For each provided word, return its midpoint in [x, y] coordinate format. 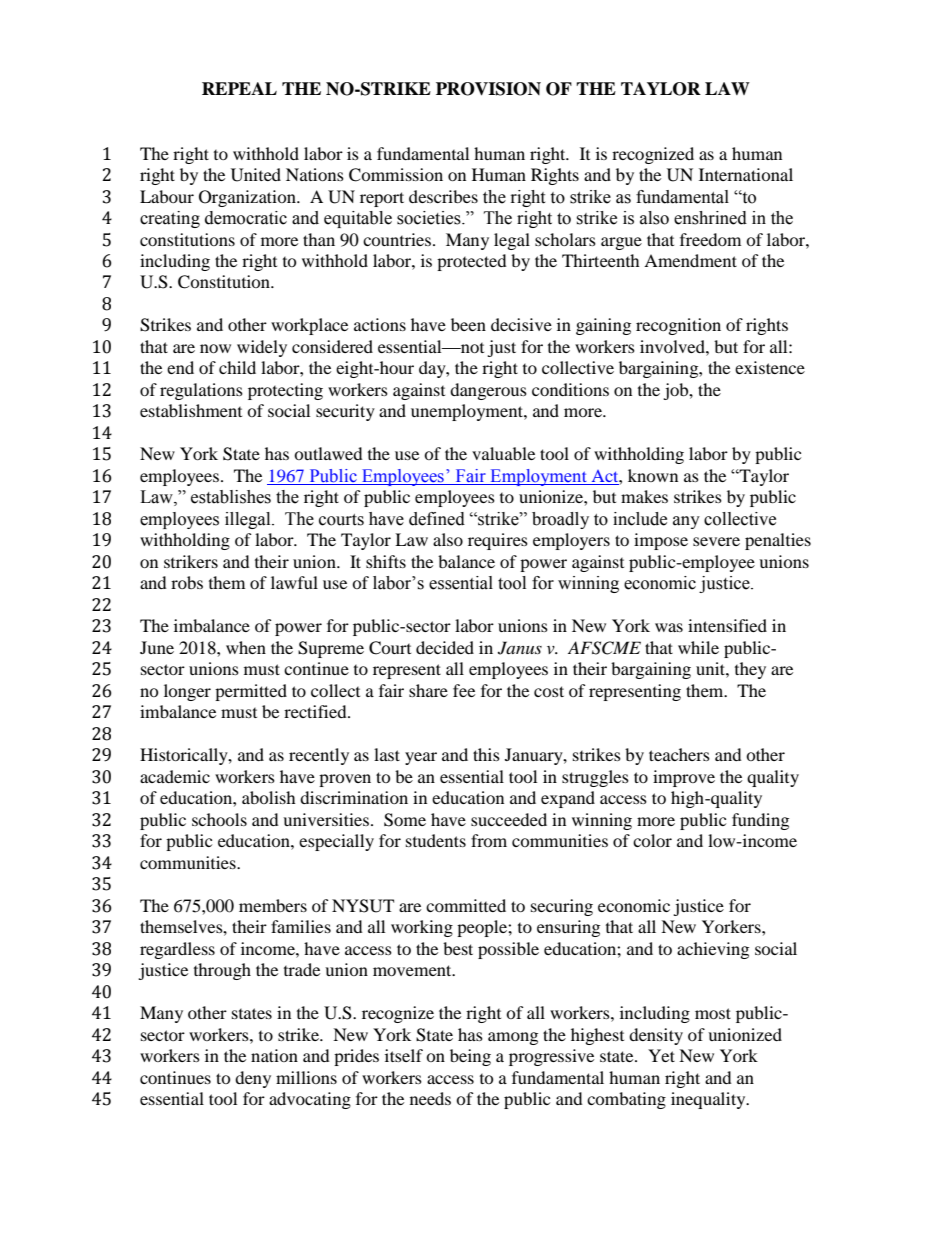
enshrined [710, 218]
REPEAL [239, 88]
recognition [678, 326]
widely [262, 348]
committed [466, 905]
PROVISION [488, 89]
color [652, 840]
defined [437, 519]
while [698, 647]
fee [464, 690]
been [468, 324]
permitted [251, 692]
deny [253, 1079]
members [273, 905]
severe [716, 541]
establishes [231, 497]
